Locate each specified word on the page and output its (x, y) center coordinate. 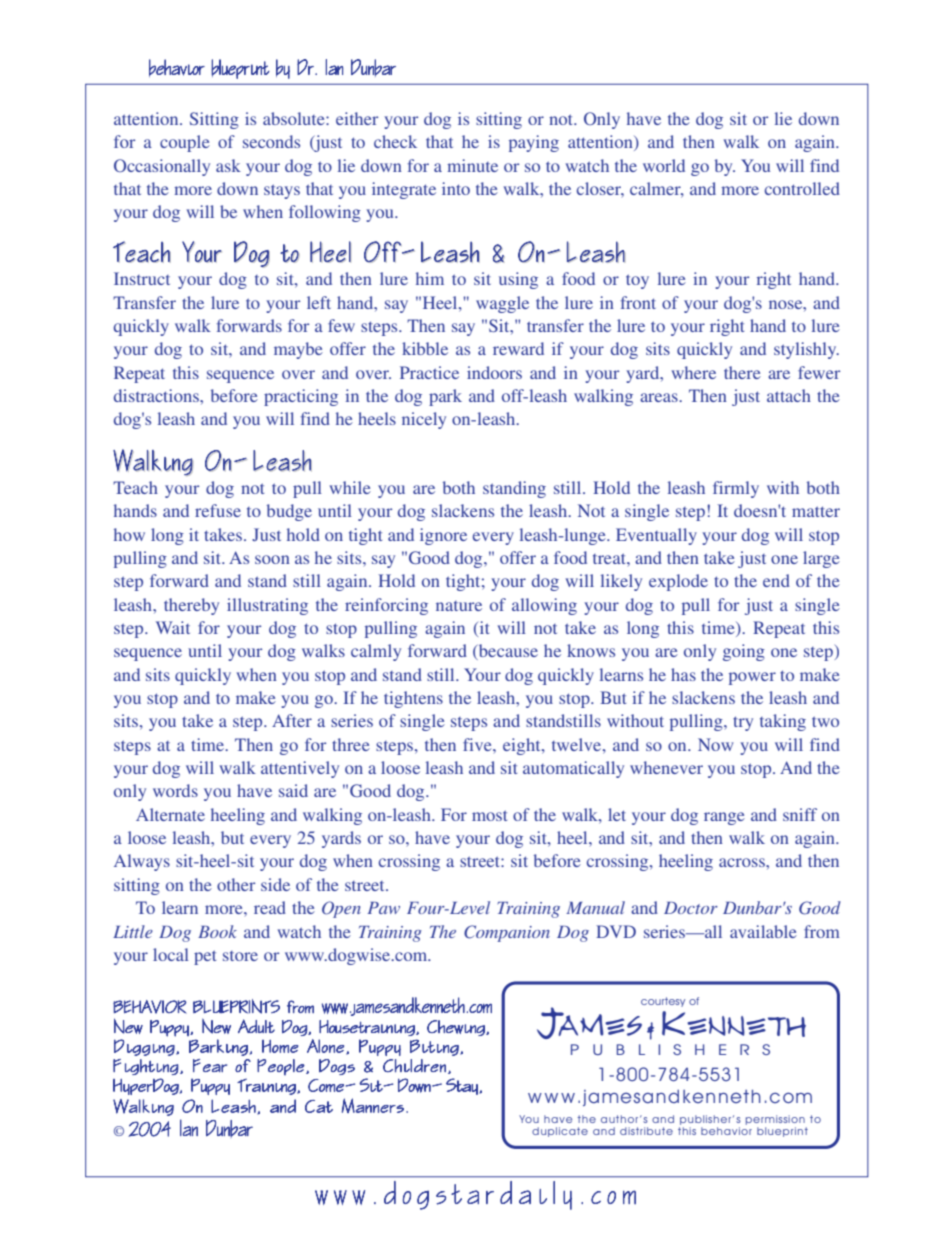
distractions (157, 395)
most (489, 815)
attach (789, 395)
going (744, 652)
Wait (173, 627)
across (743, 862)
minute (472, 165)
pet (205, 957)
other (236, 884)
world (664, 165)
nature (459, 606)
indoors (494, 372)
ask (228, 165)
